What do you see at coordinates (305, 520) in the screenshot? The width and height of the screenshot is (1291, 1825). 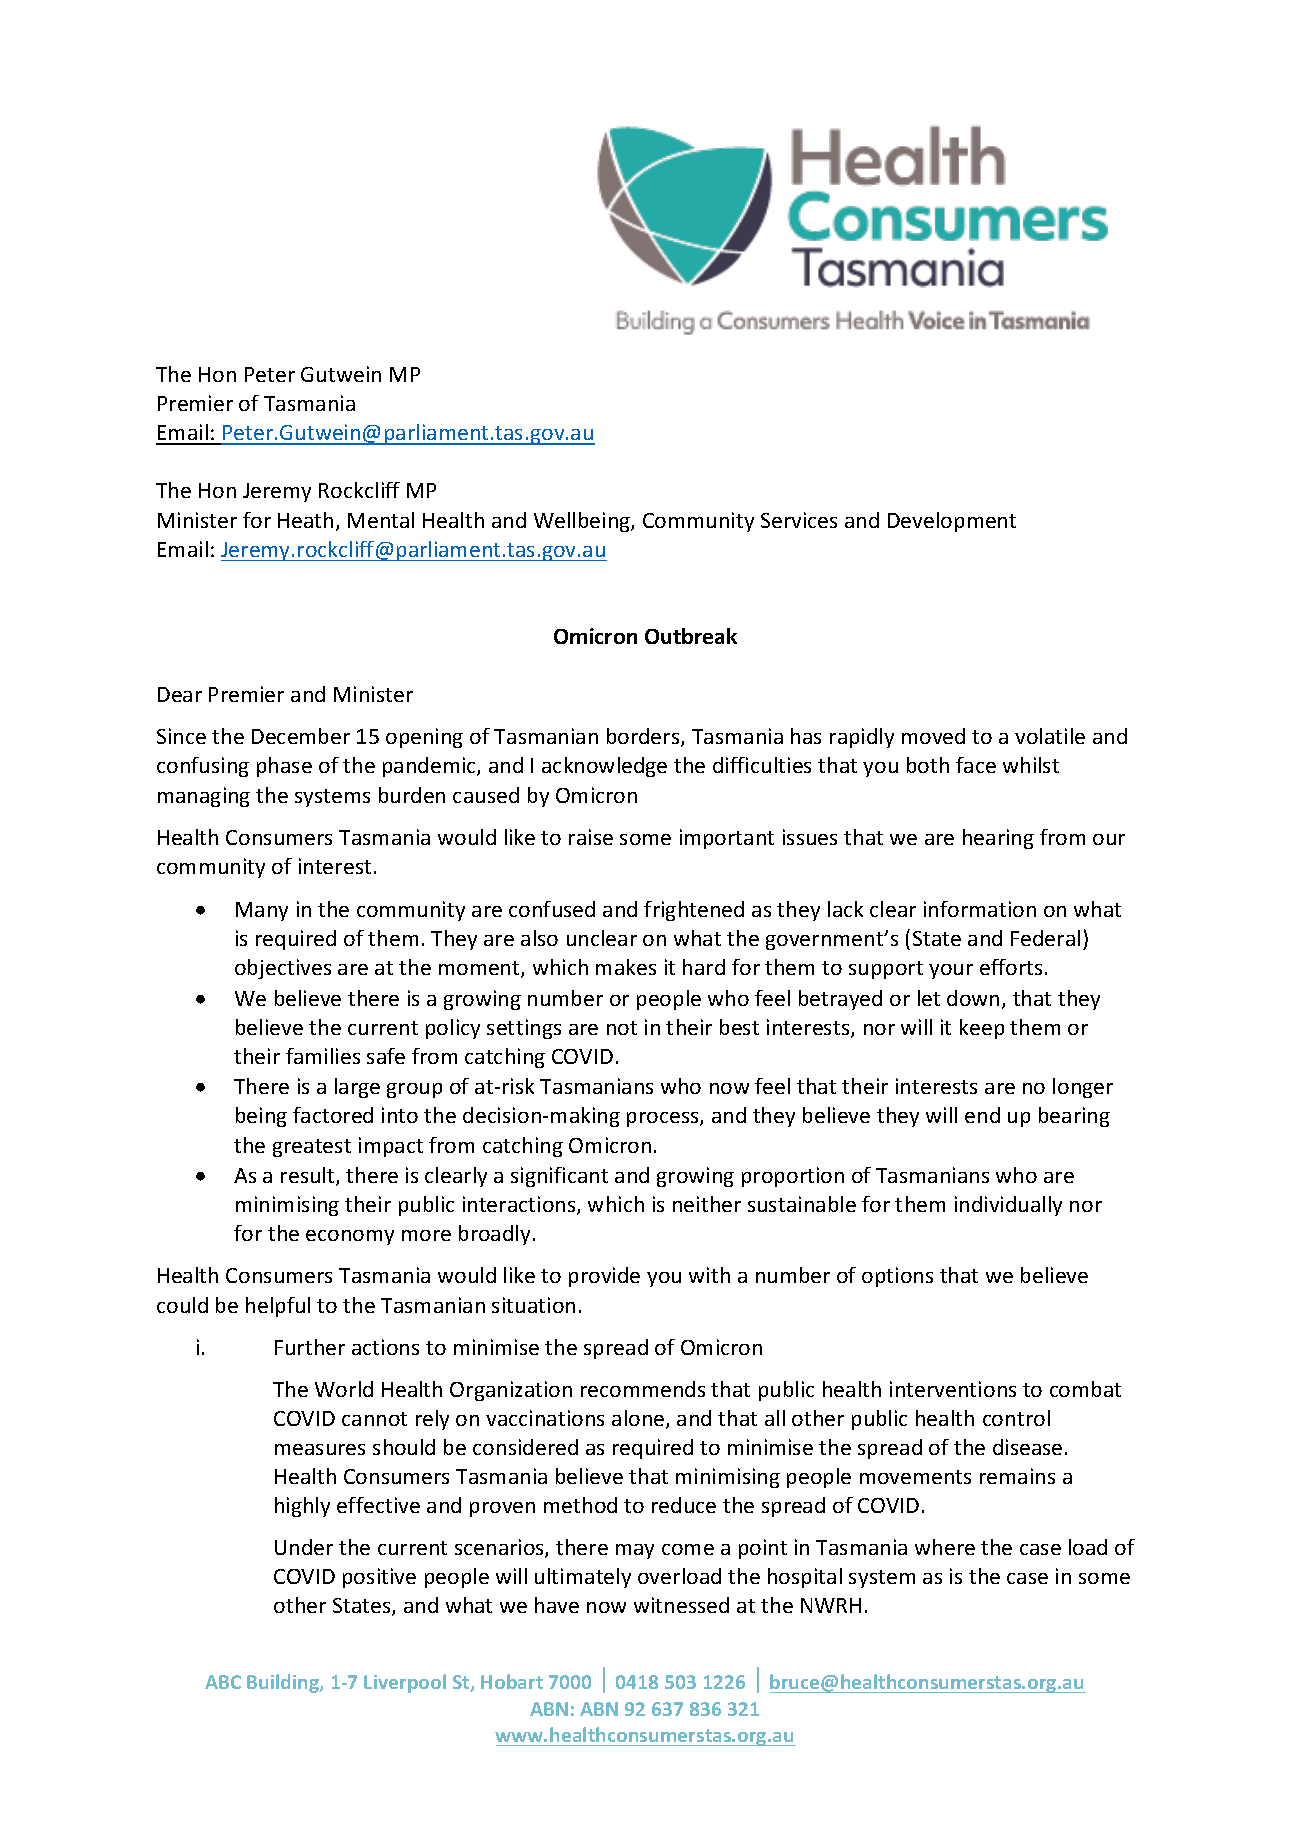 I see `Heath` at bounding box center [305, 520].
